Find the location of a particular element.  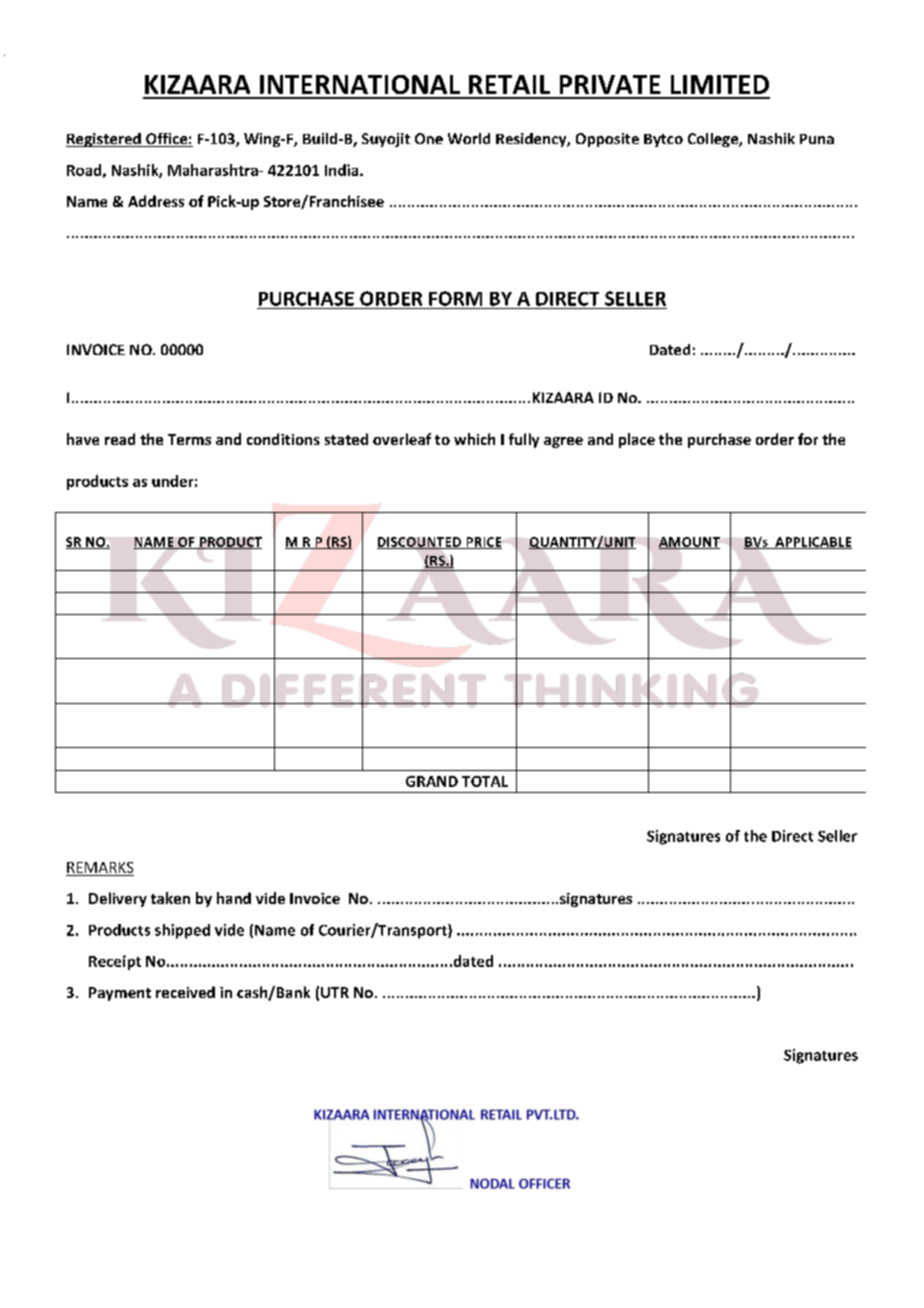

received is located at coordinates (185, 992).
